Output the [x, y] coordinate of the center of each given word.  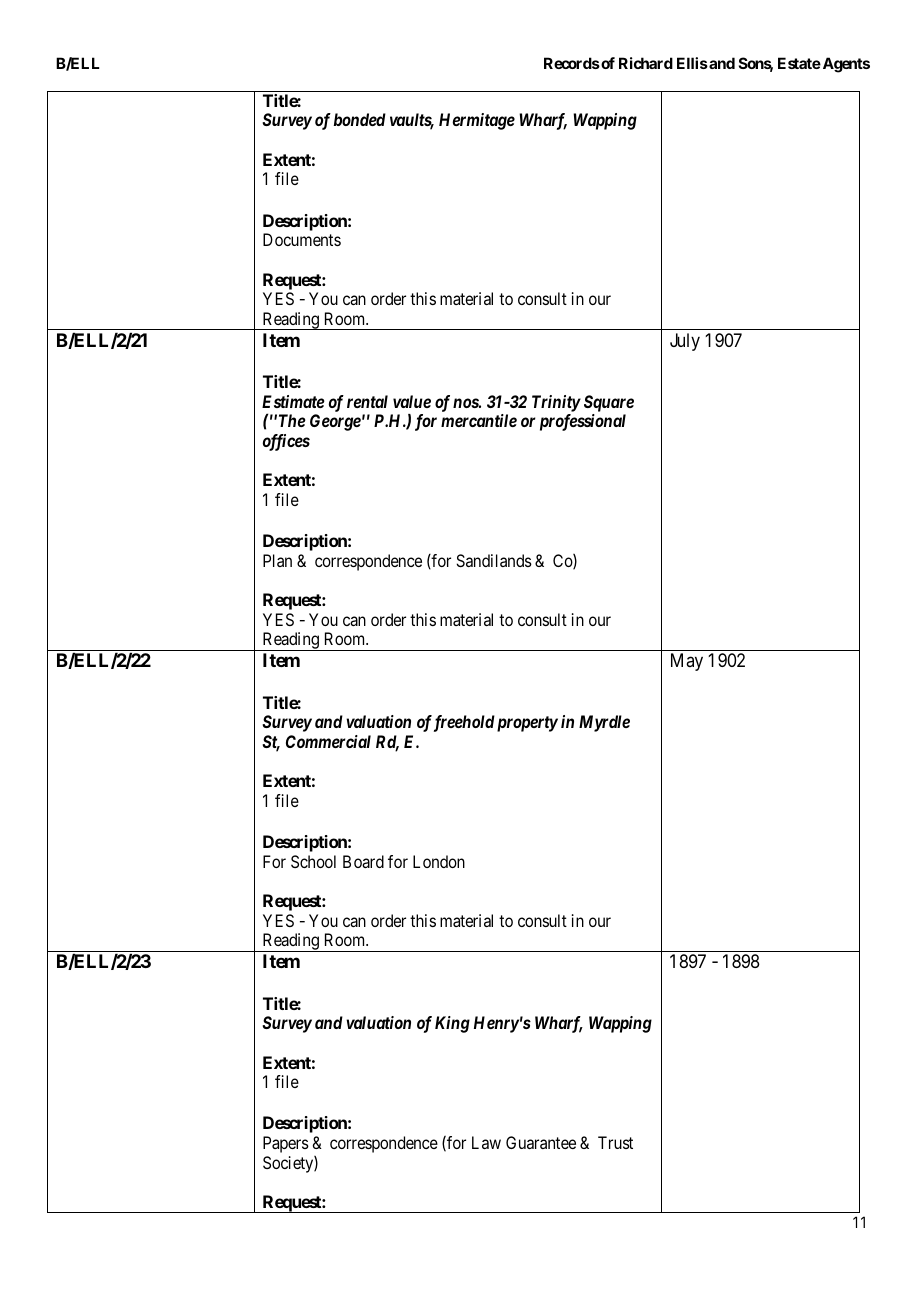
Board [363, 861]
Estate [799, 63]
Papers [286, 1144]
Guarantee [541, 1142]
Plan [277, 560]
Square [609, 403]
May [687, 662]
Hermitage [477, 121]
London [439, 861]
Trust [615, 1142]
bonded [360, 119]
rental [367, 401]
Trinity [556, 403]
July [685, 342]
